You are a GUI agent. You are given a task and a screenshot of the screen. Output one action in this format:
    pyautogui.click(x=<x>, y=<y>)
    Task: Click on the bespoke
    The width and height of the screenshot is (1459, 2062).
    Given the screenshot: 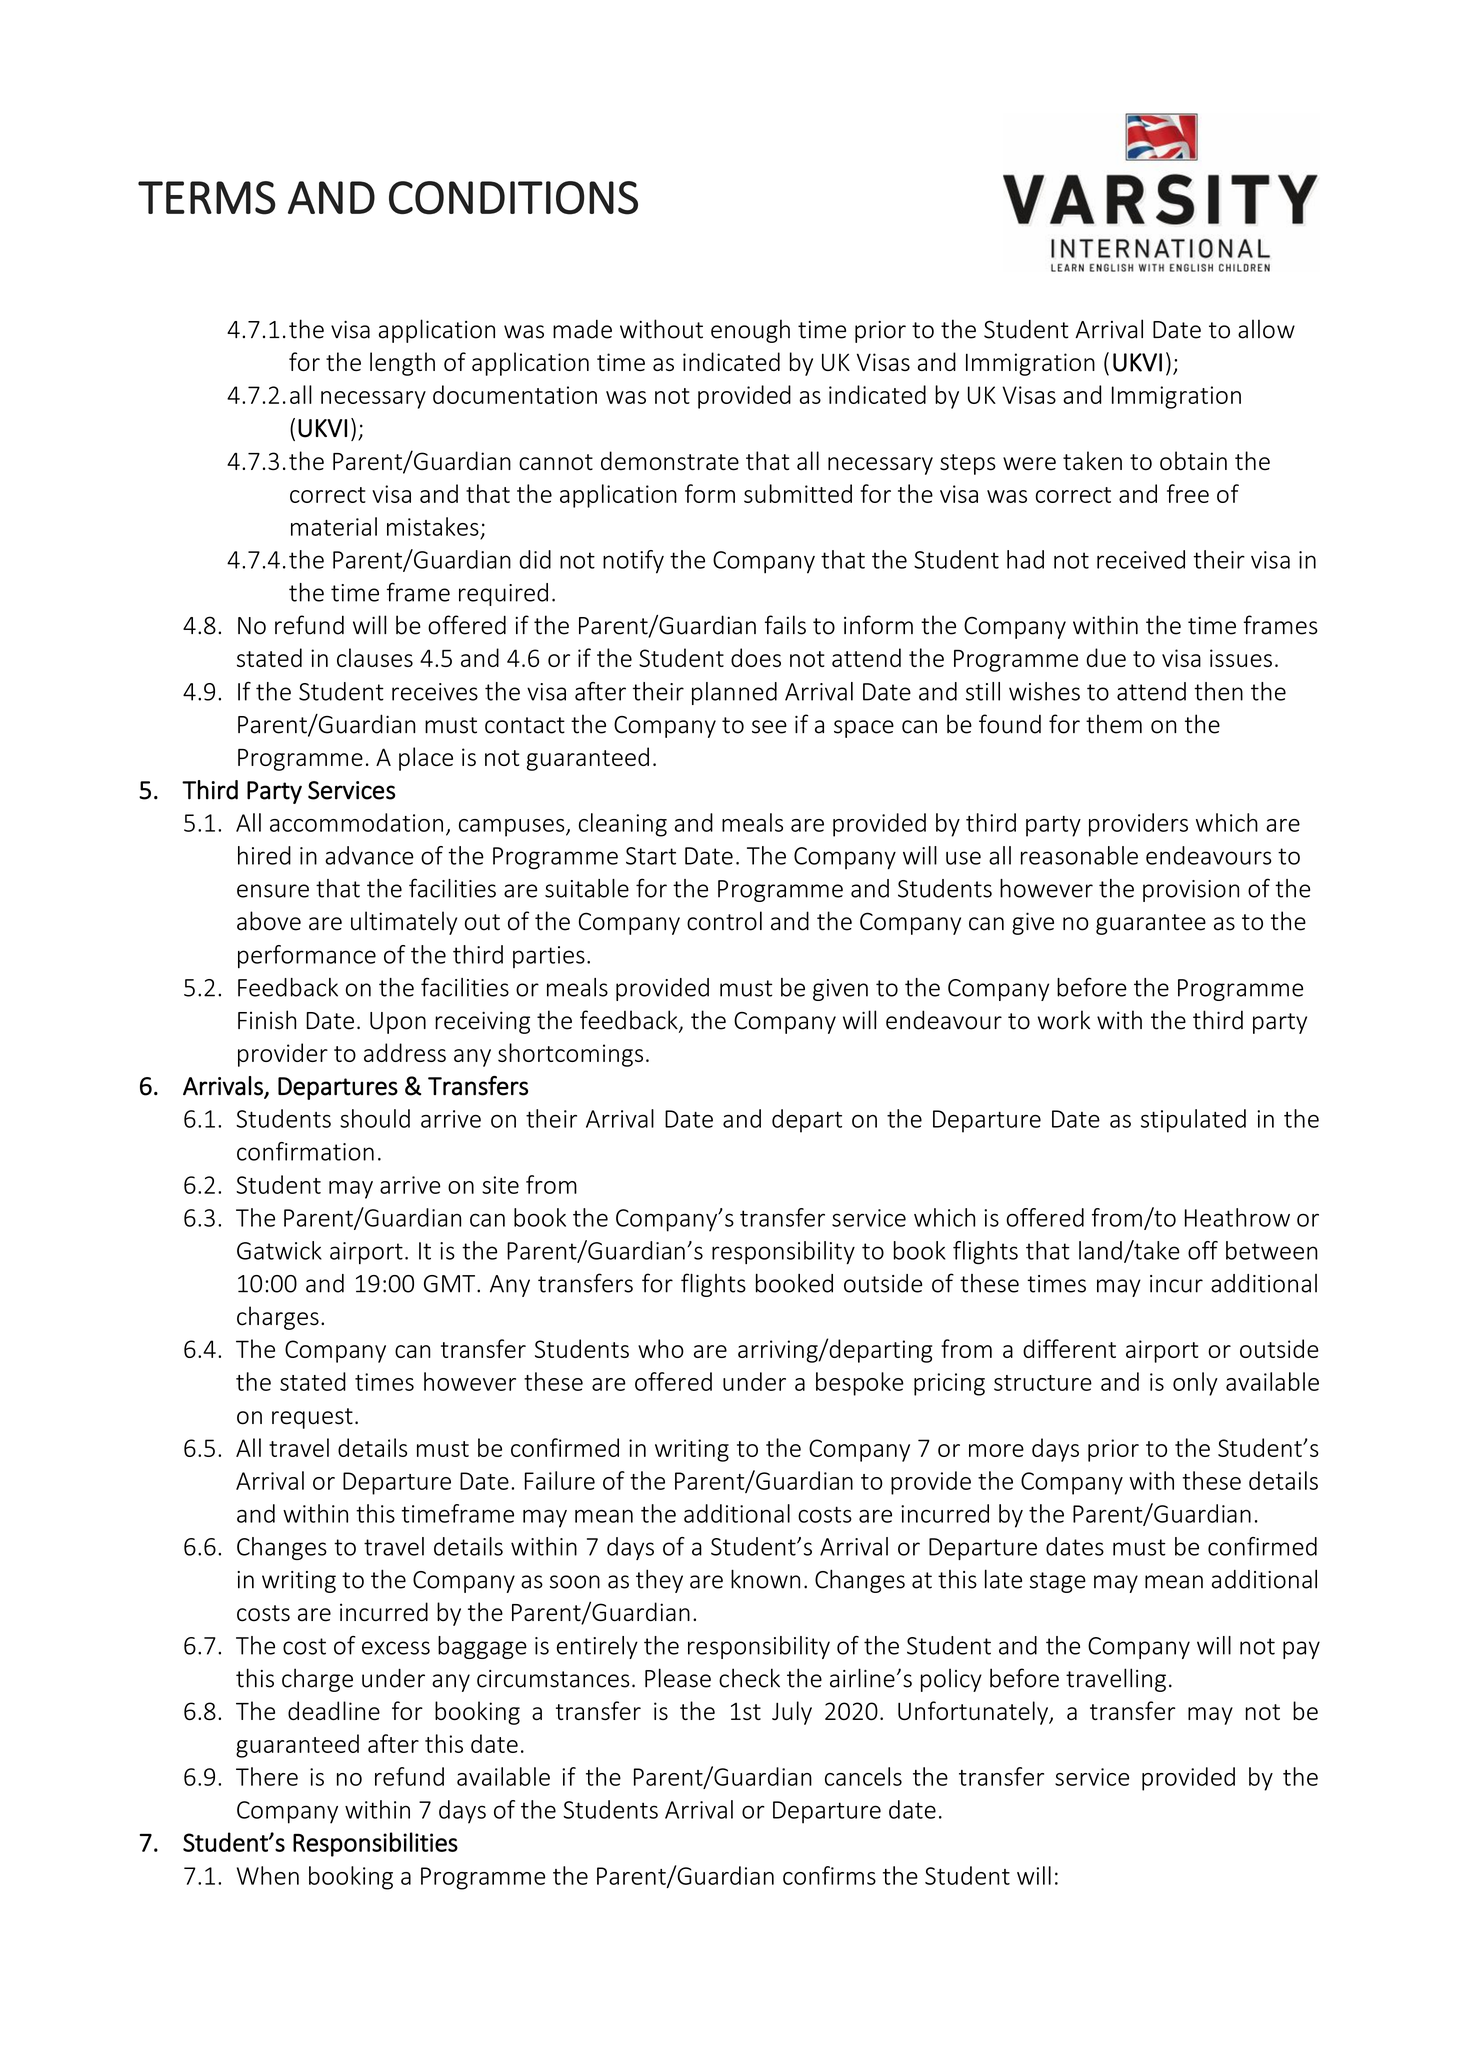 What is the action you would take?
    pyautogui.click(x=860, y=1384)
